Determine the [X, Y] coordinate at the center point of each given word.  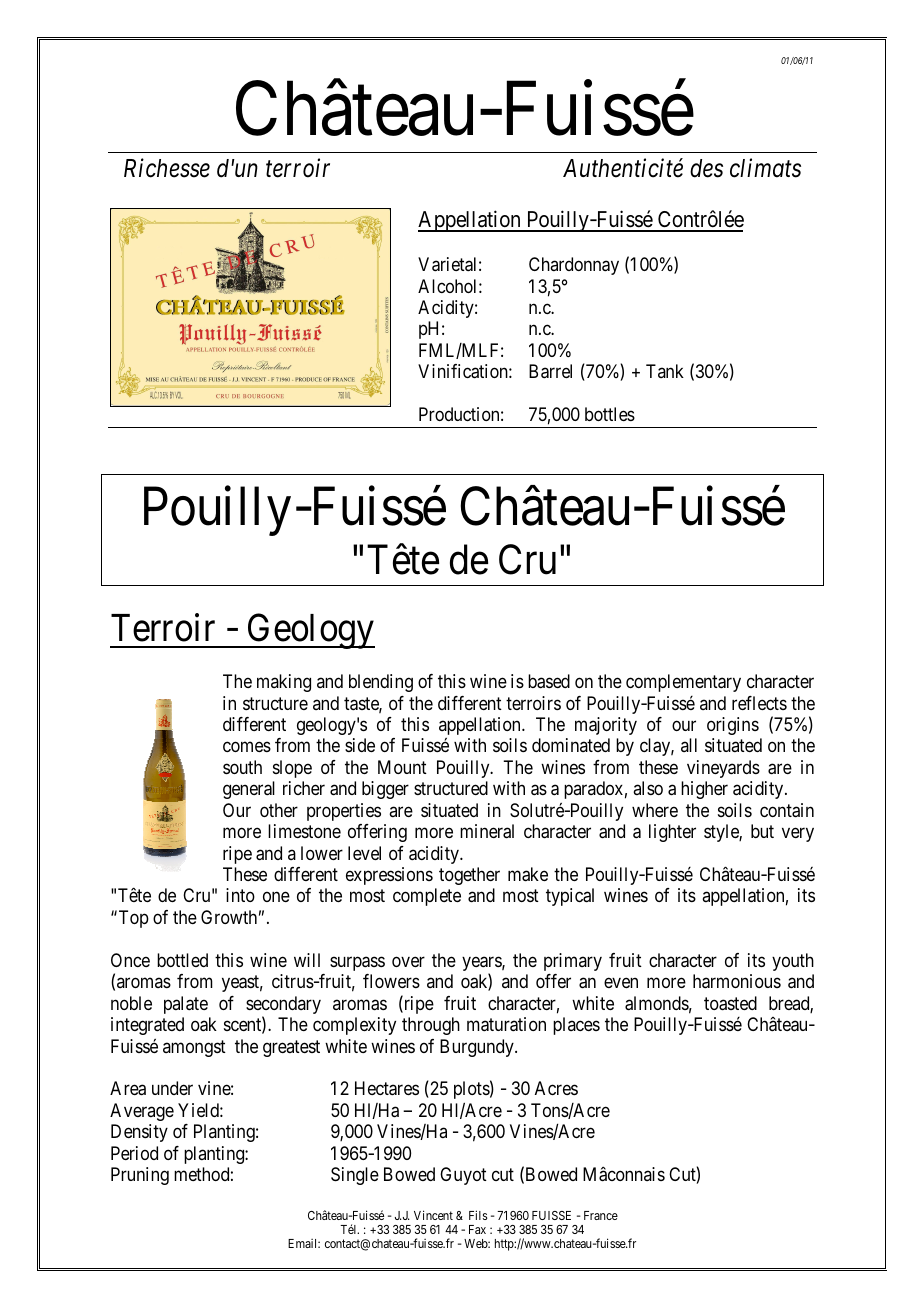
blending [381, 683]
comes [247, 747]
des [706, 168]
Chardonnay [574, 266]
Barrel [550, 371]
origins [733, 726]
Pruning [140, 1176]
